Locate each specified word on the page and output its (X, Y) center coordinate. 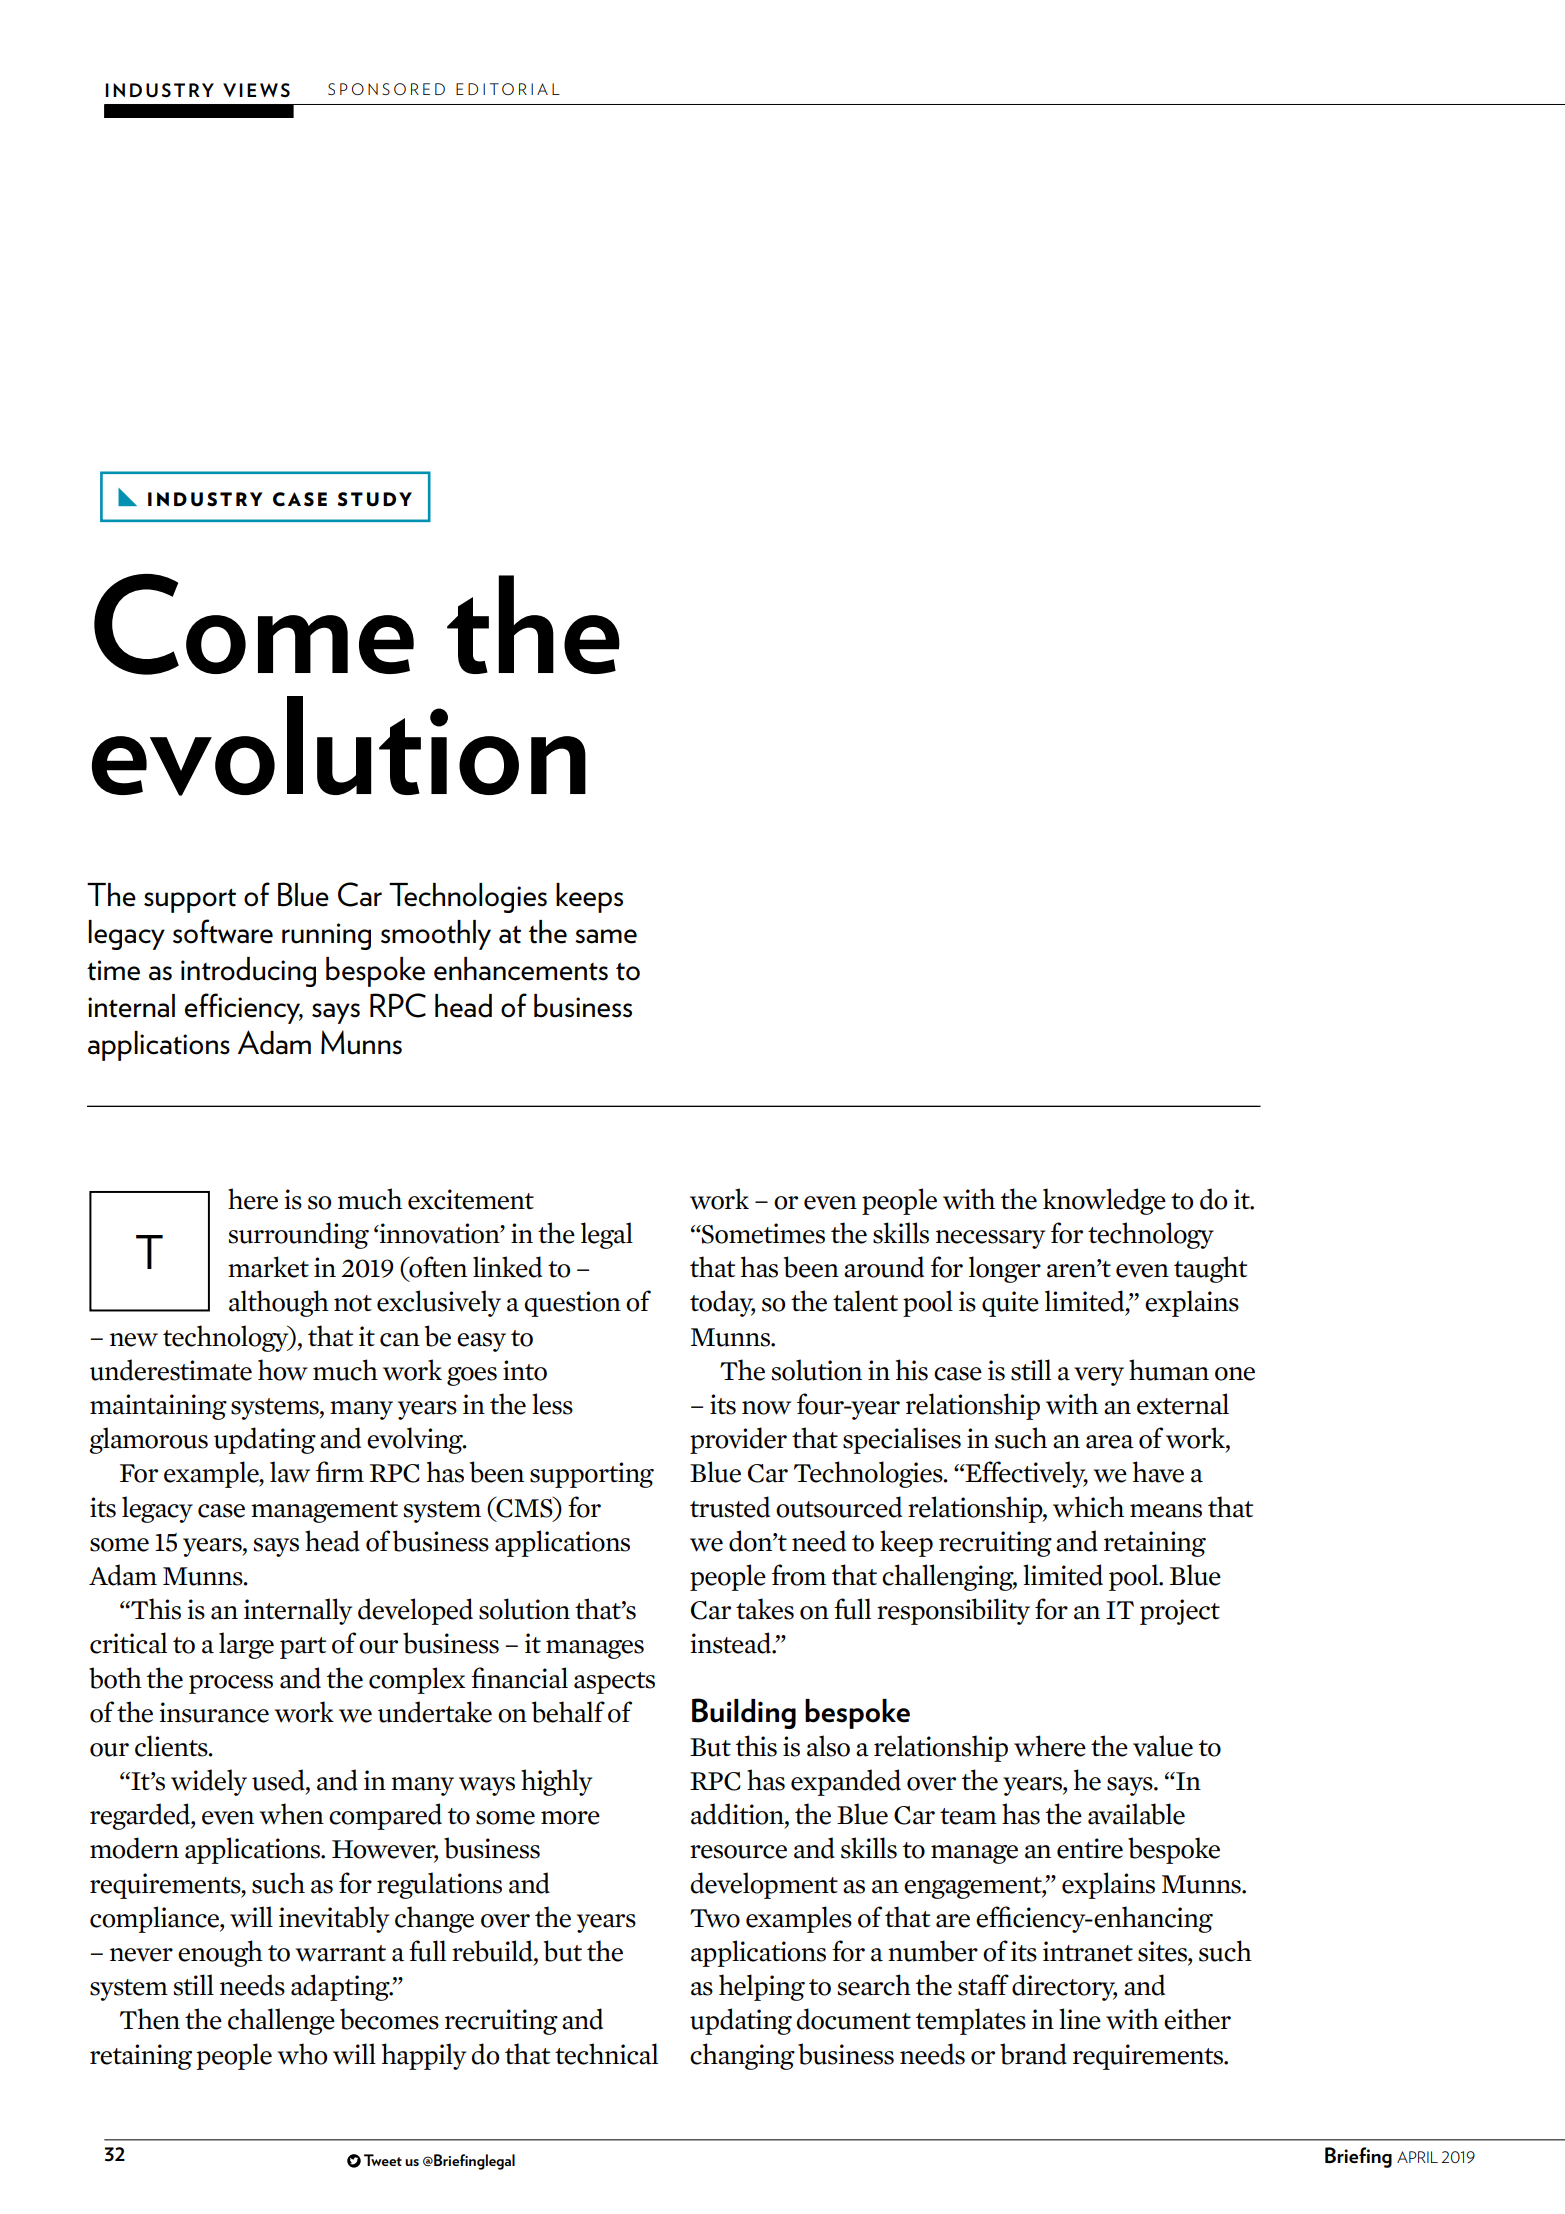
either (1197, 2019)
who (302, 2054)
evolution (339, 746)
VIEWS (256, 90)
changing (742, 2056)
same (606, 936)
